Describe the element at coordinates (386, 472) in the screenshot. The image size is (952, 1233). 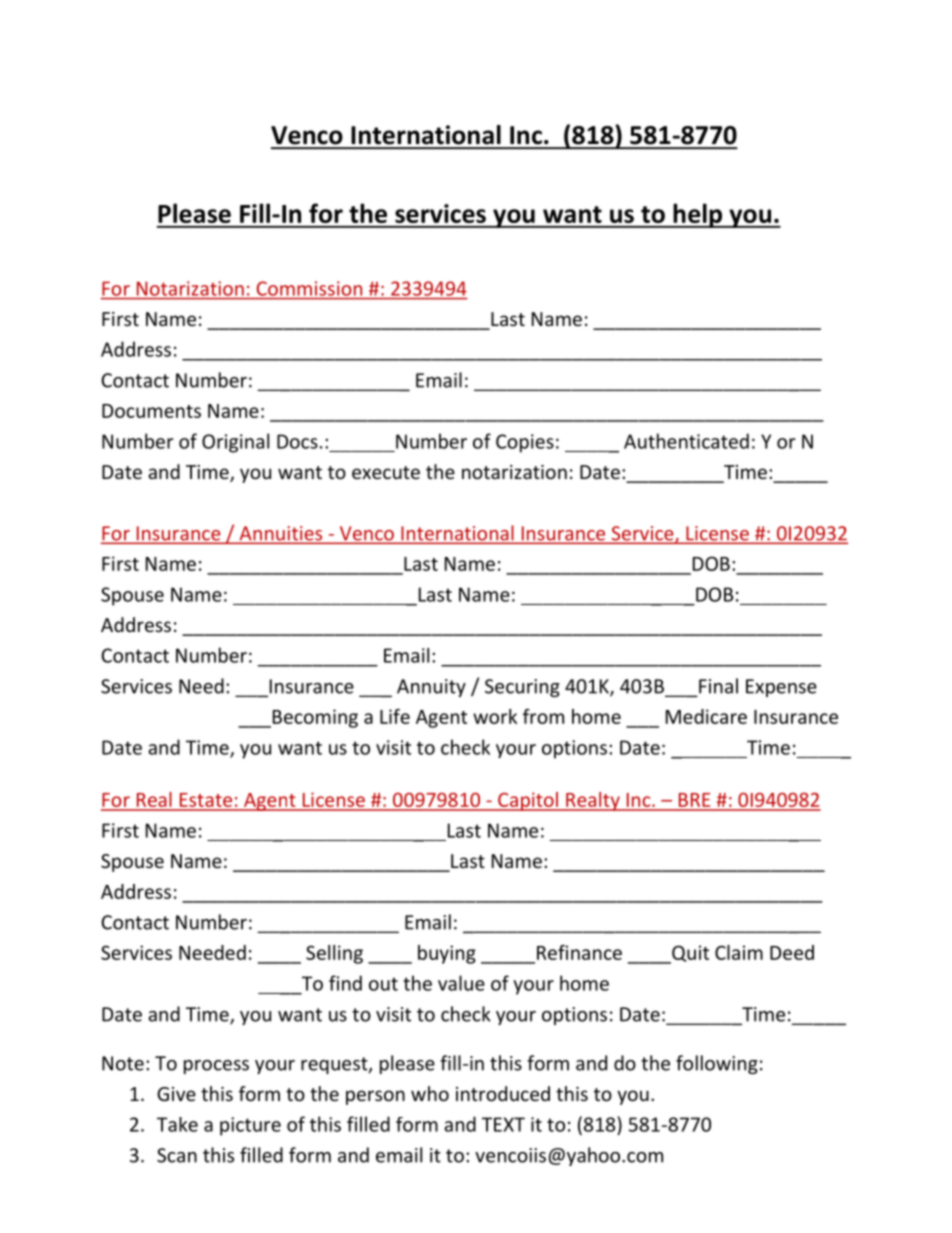
I see `execute` at that location.
